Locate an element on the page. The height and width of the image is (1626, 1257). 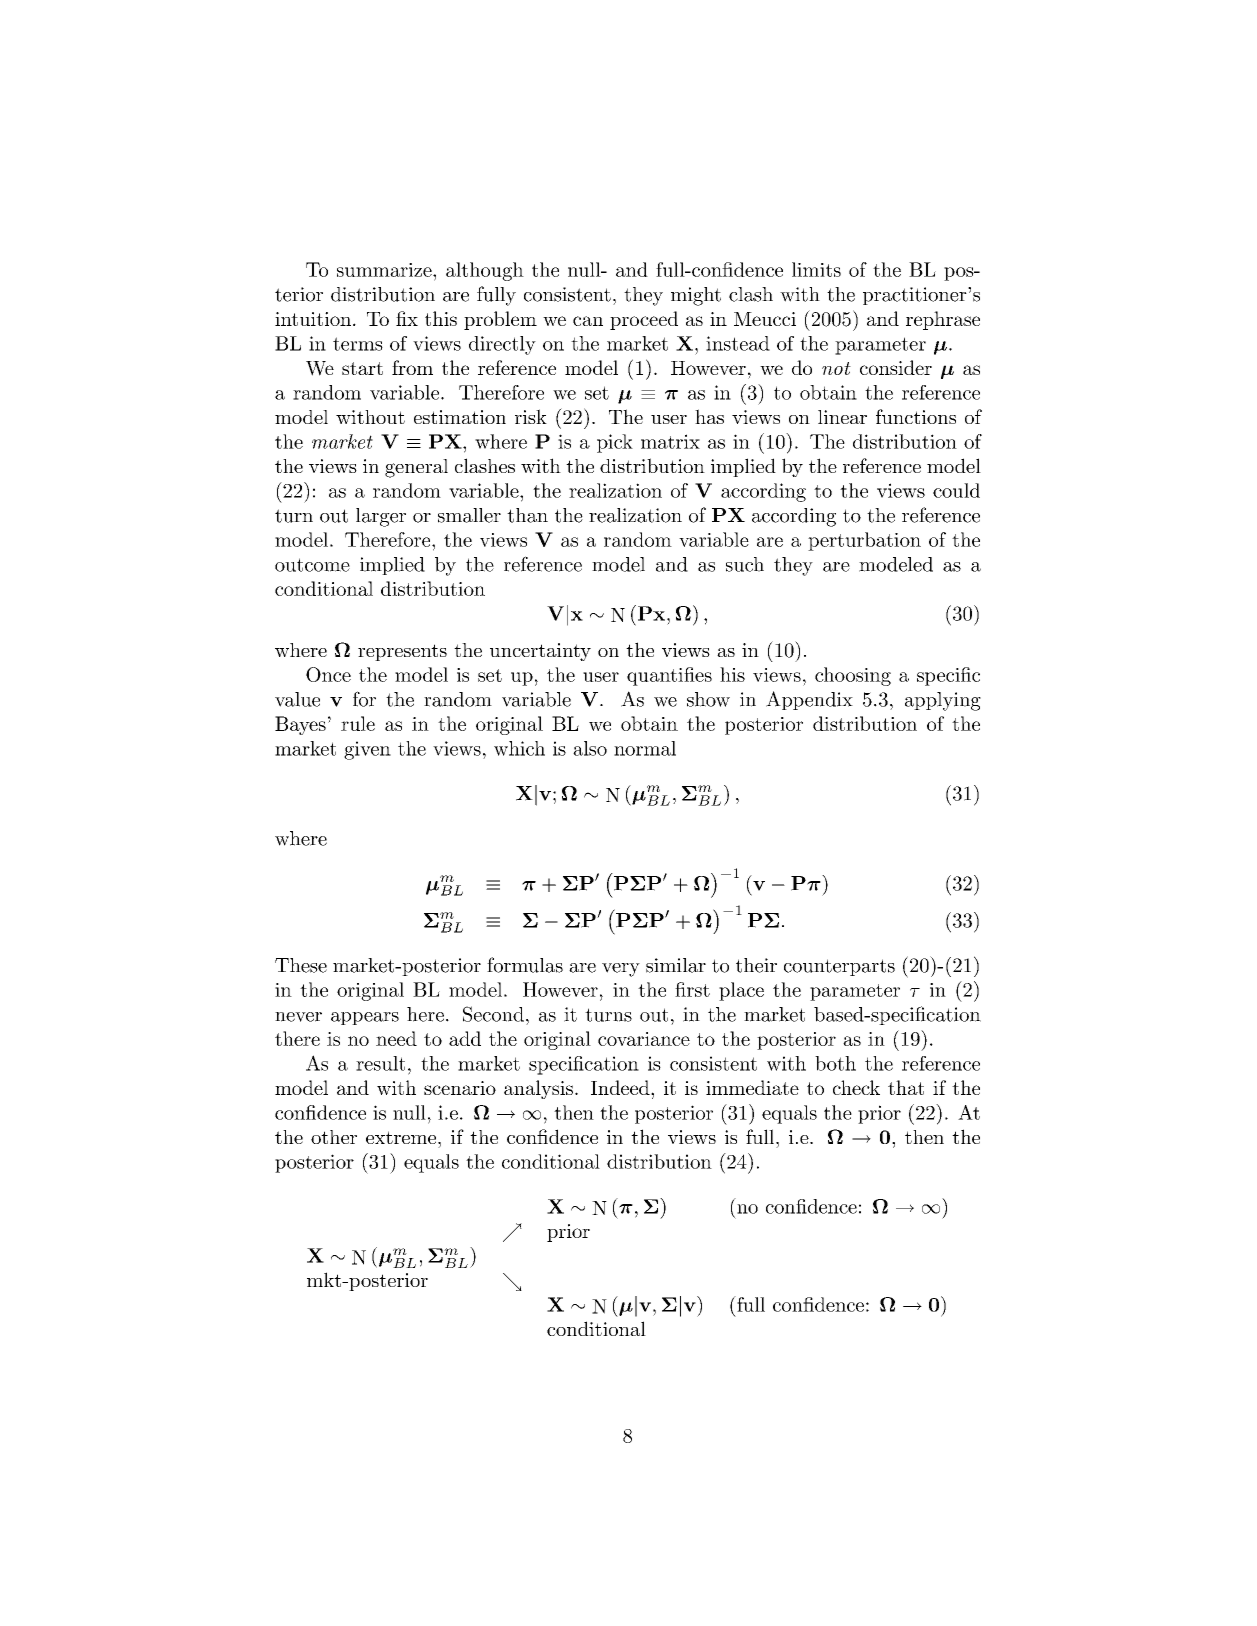
check is located at coordinates (856, 1087).
